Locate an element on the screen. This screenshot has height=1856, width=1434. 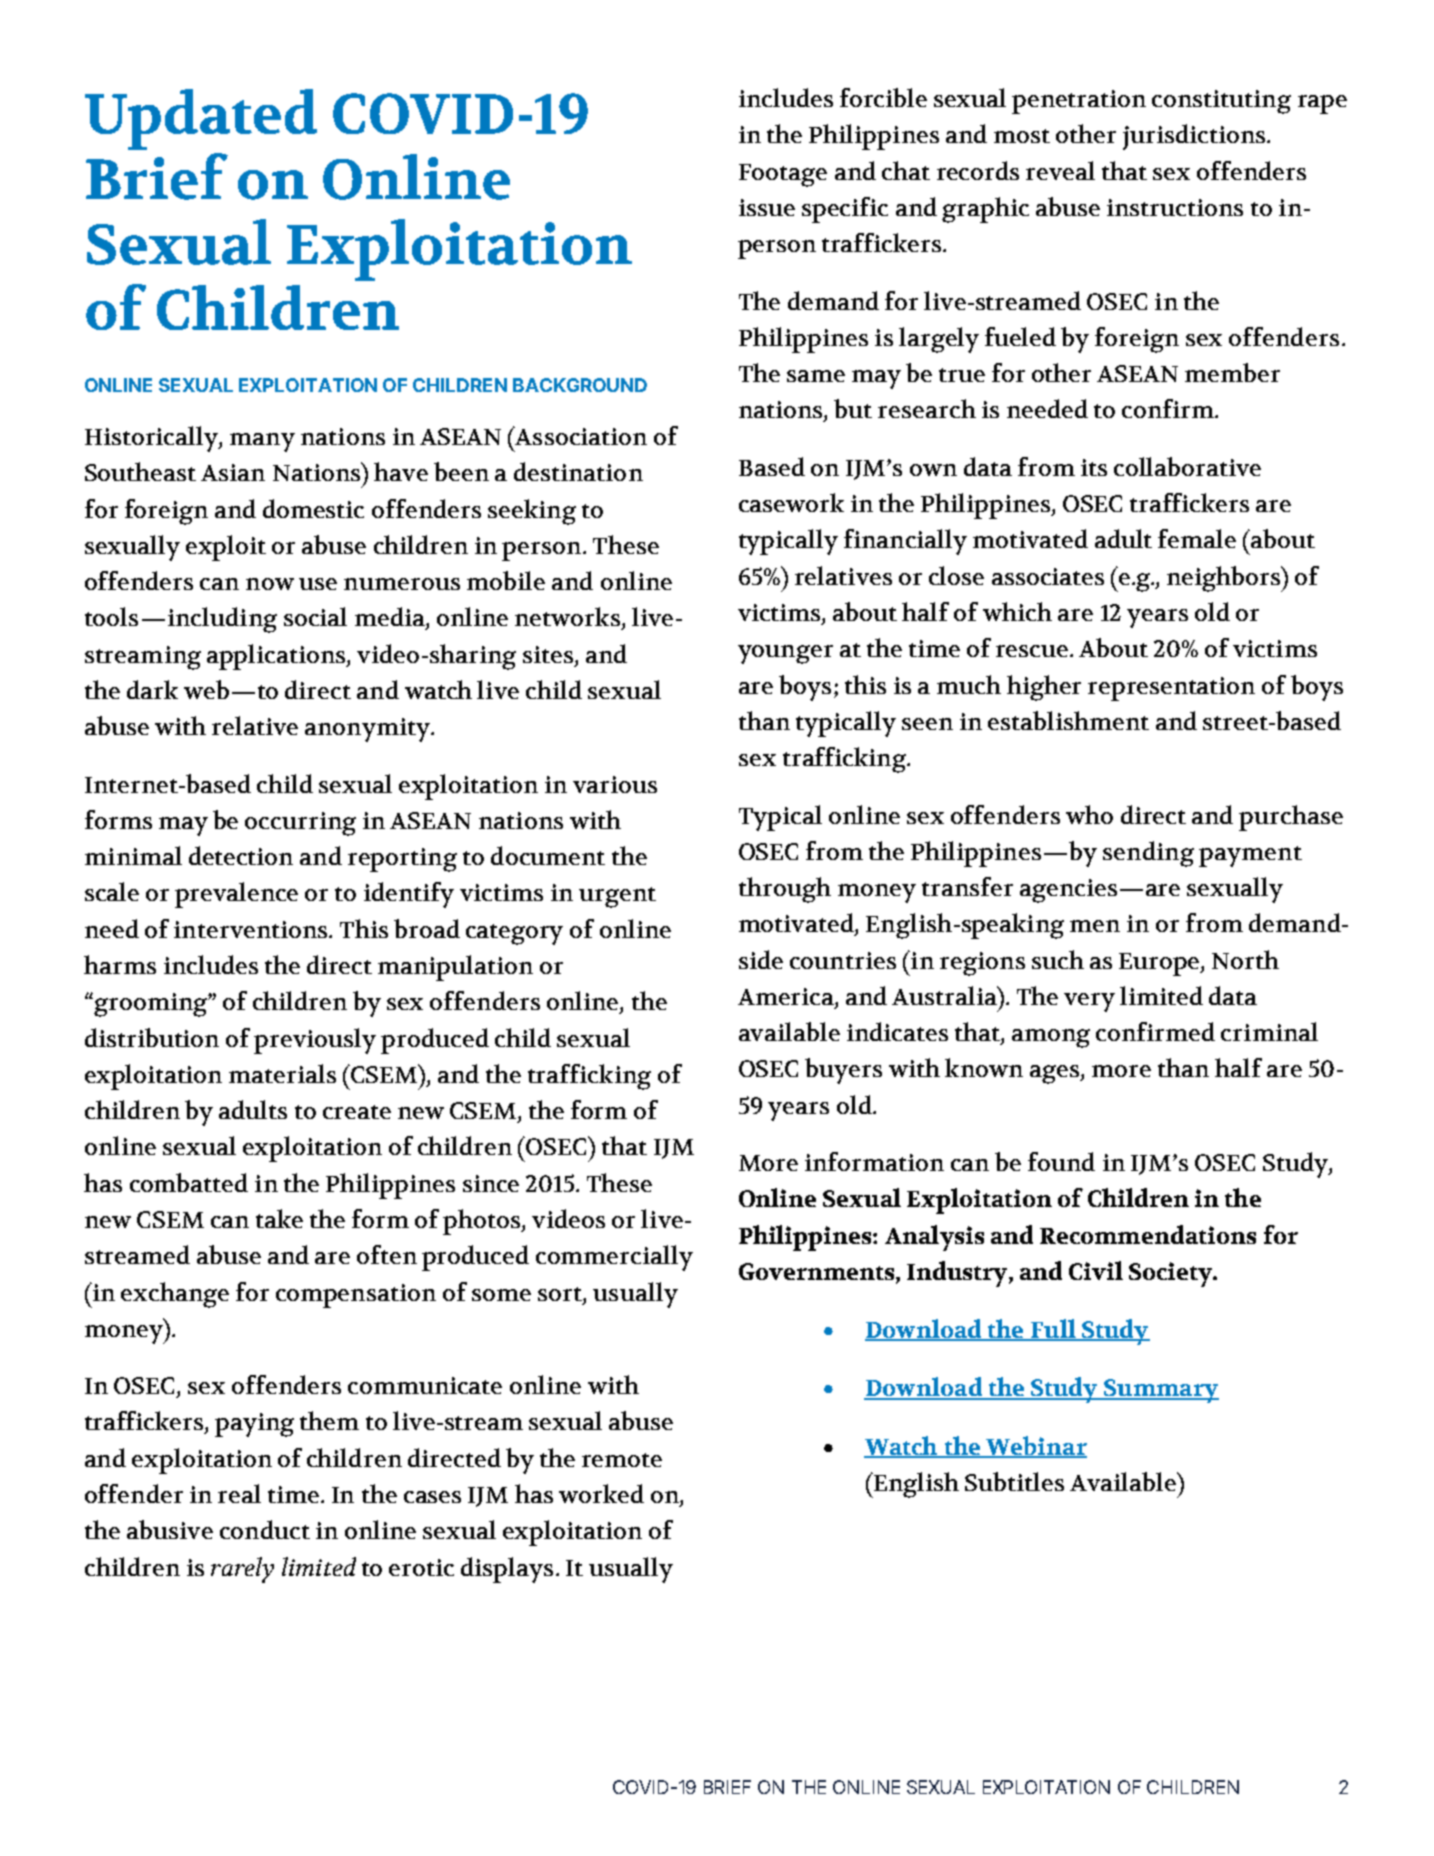
among is located at coordinates (1051, 1038).
